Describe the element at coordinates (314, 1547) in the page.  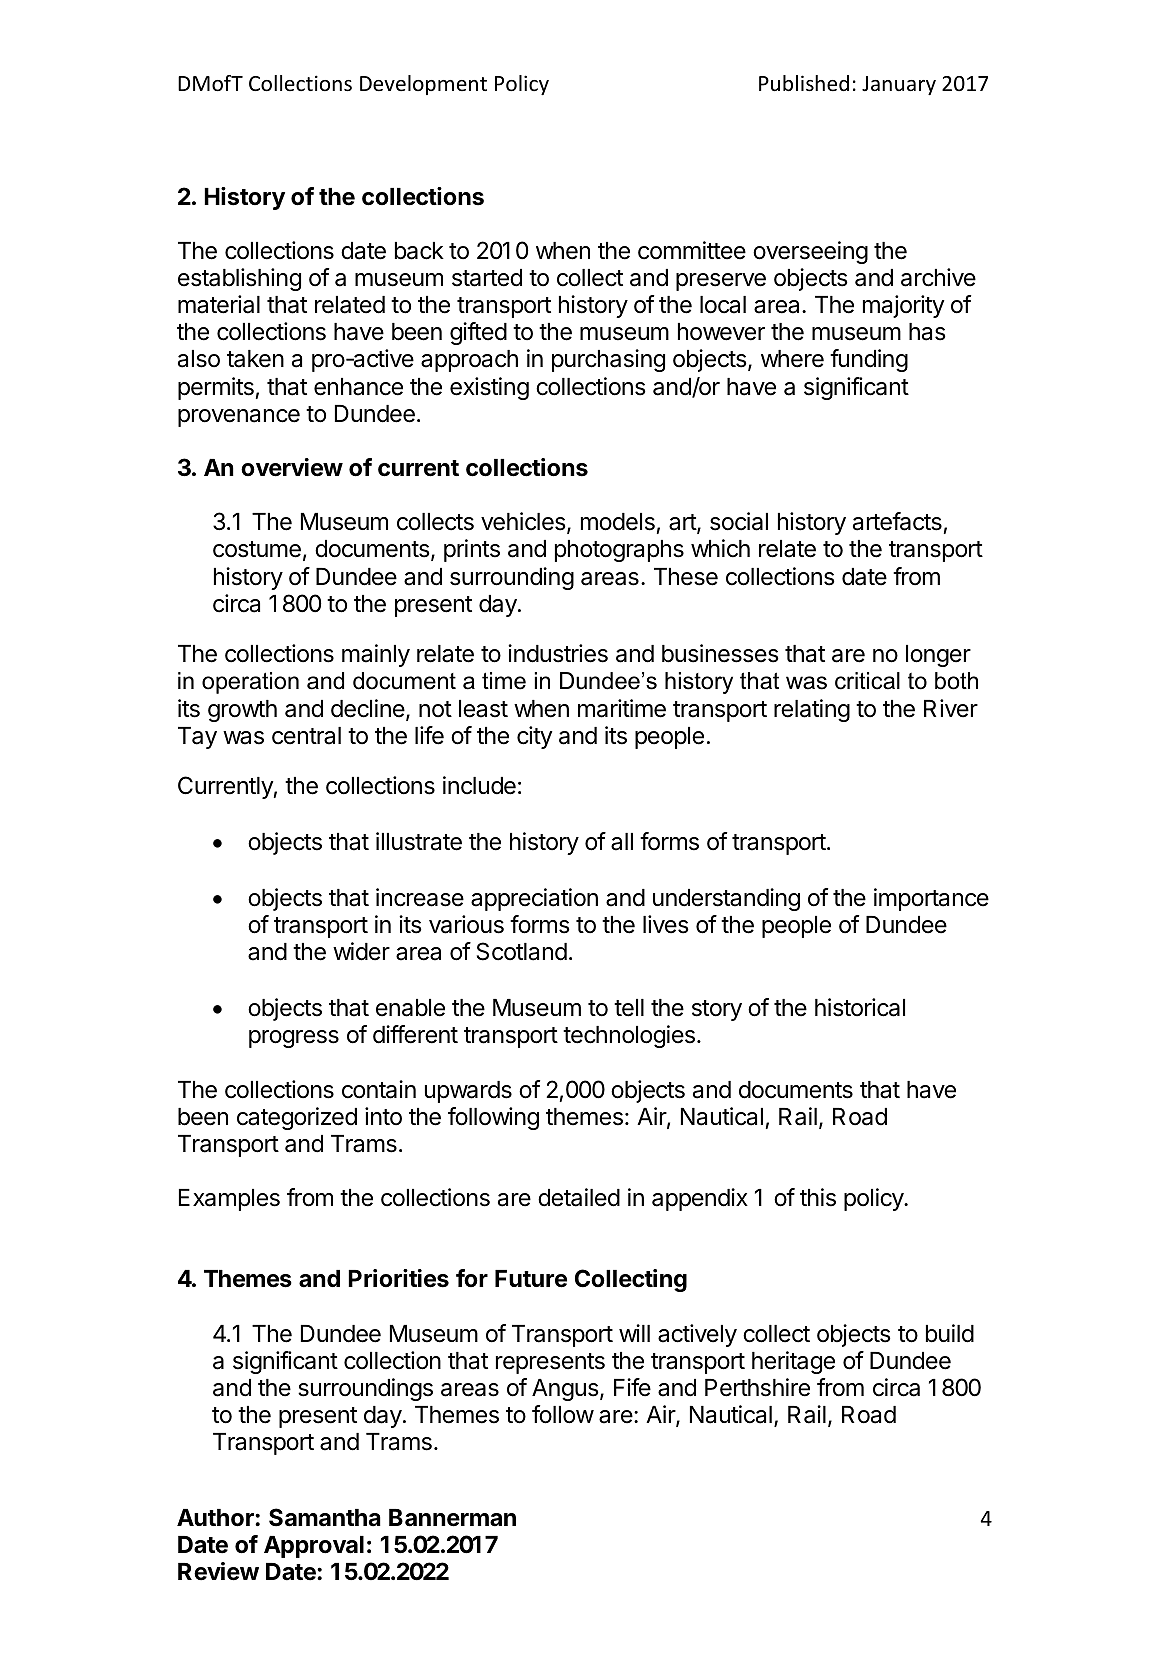
I see `Approval` at that location.
